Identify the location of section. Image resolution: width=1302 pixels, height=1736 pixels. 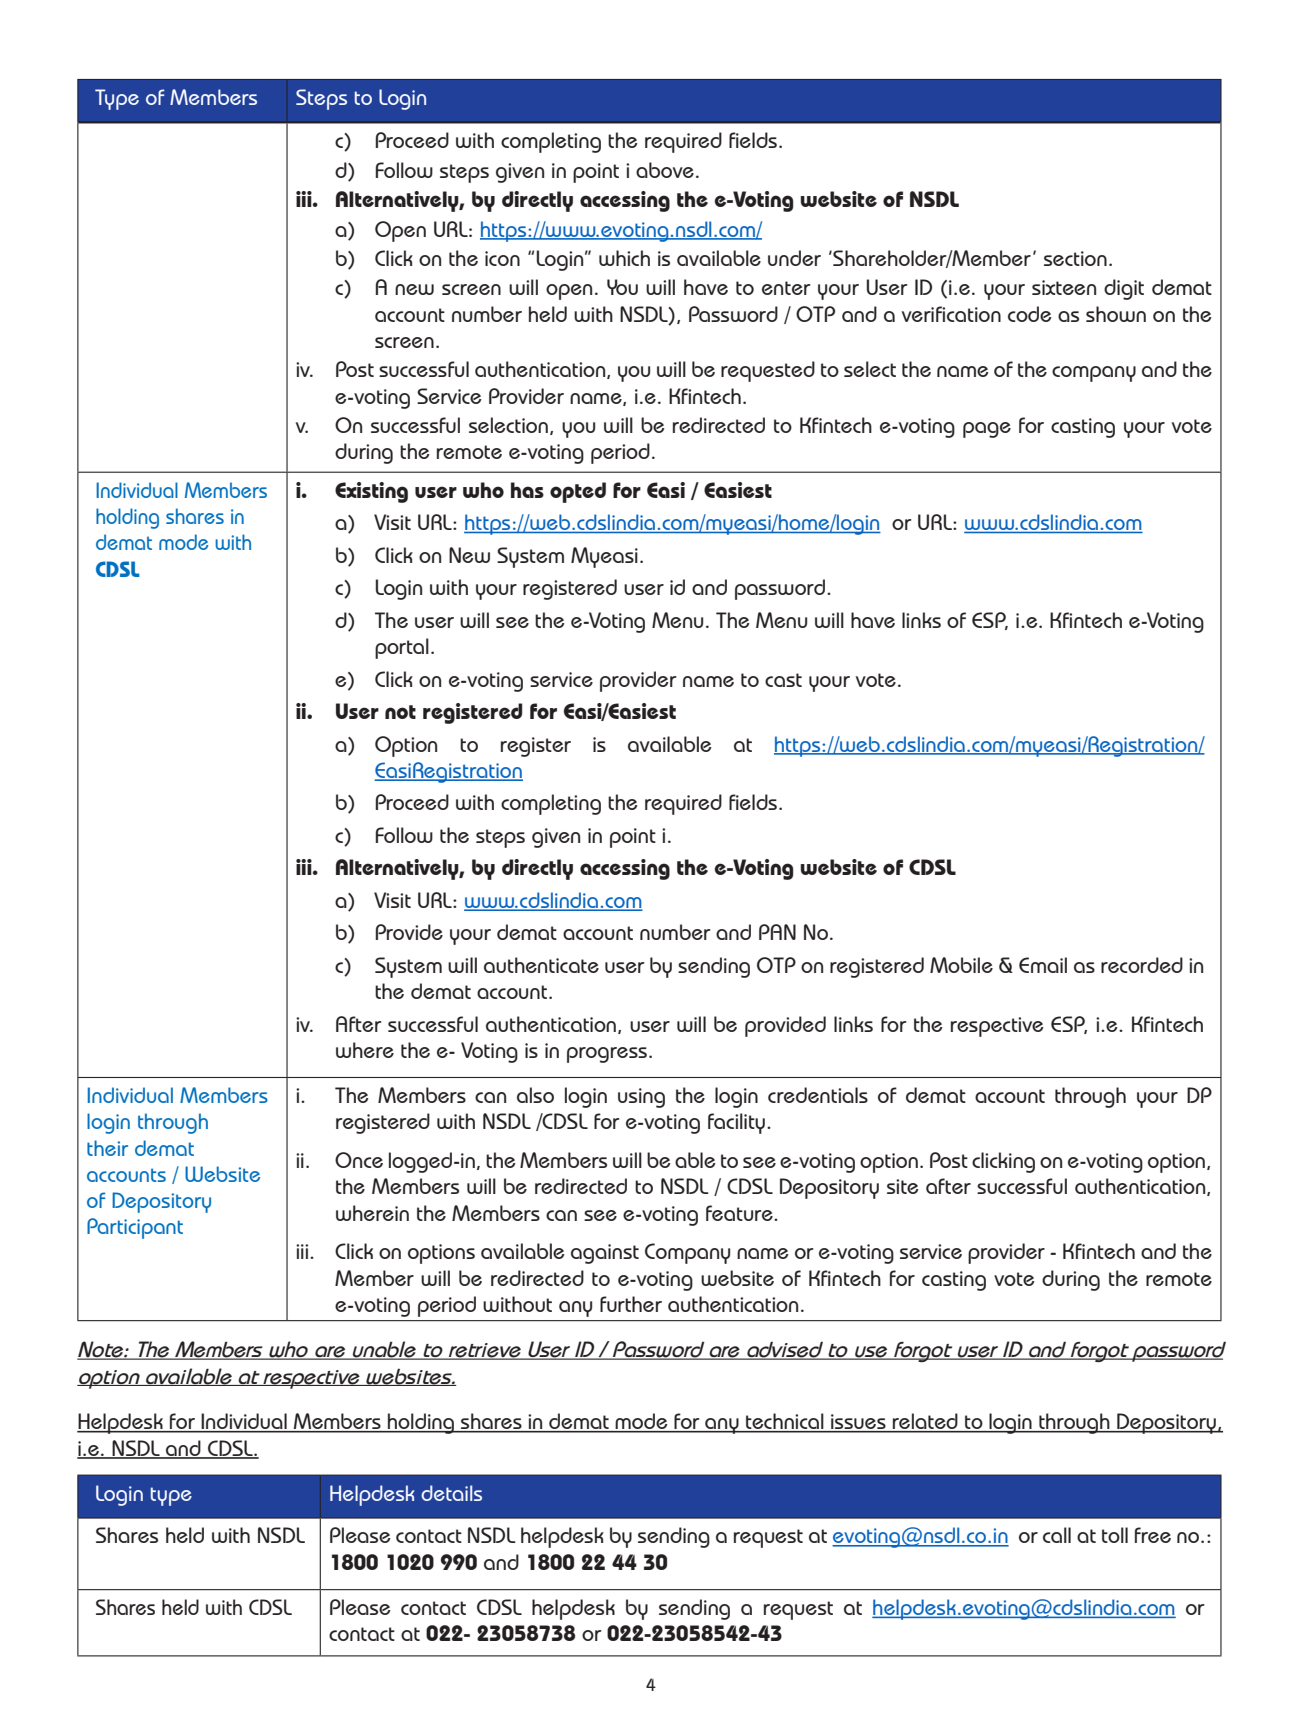
(1075, 258).
